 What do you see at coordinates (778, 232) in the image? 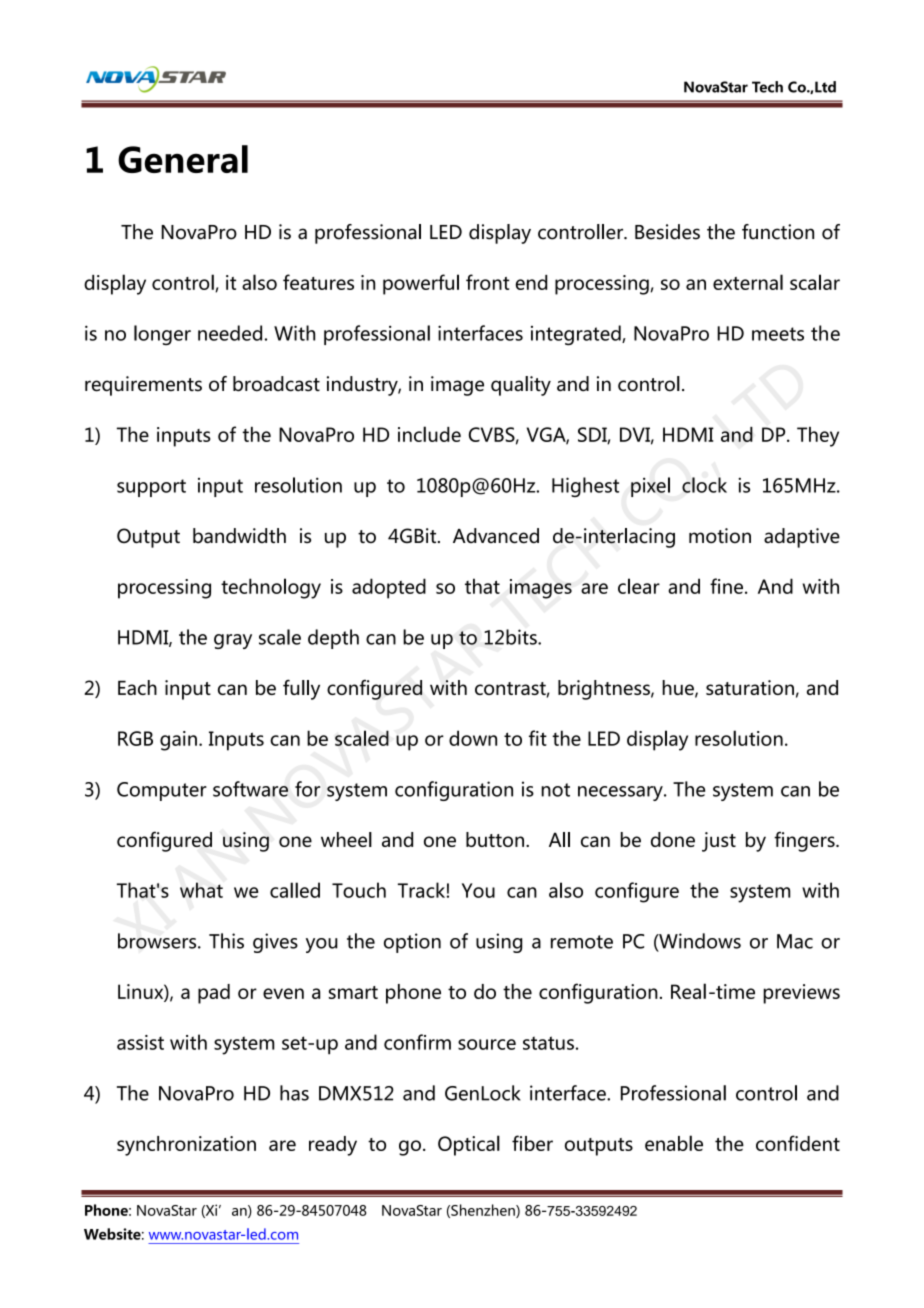
I see `function` at bounding box center [778, 232].
